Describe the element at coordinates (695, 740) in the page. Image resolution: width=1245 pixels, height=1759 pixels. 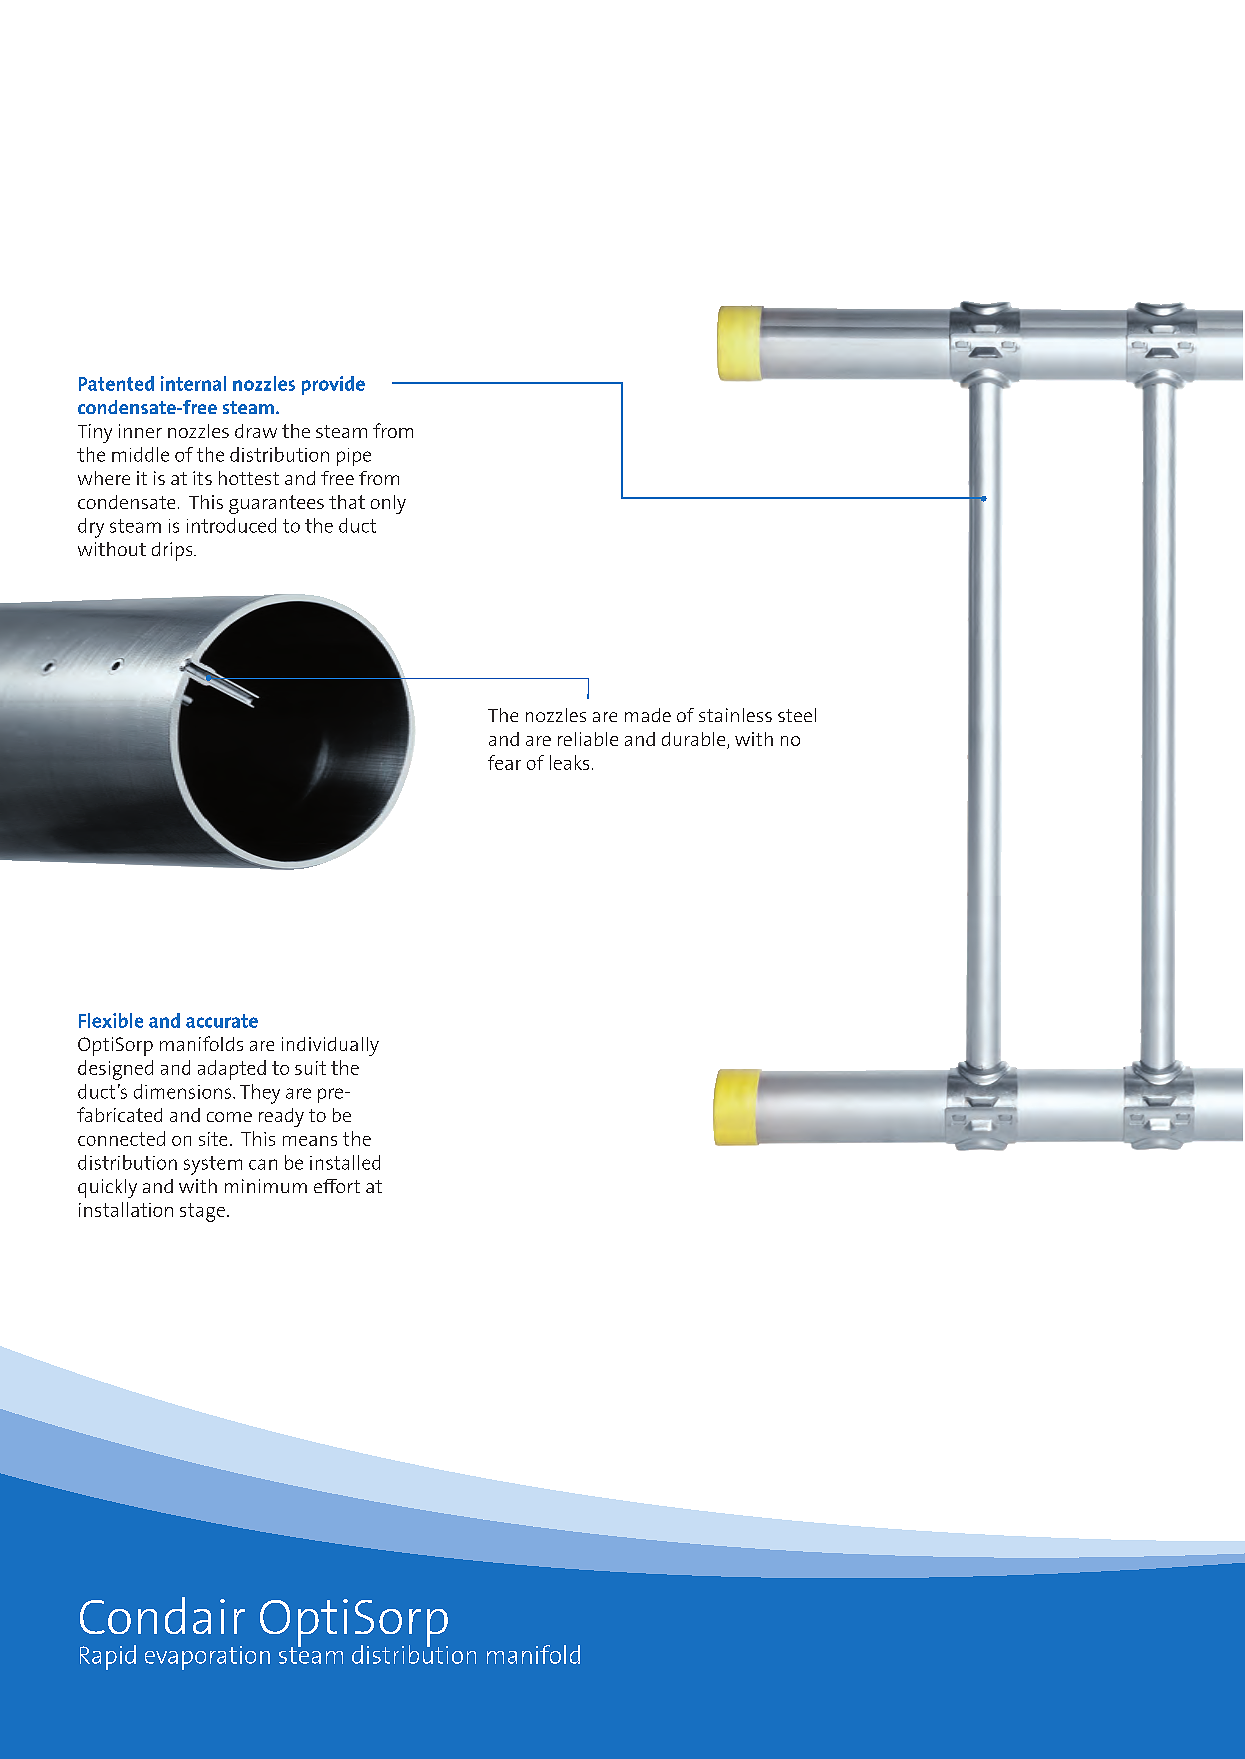
I see `durable` at that location.
